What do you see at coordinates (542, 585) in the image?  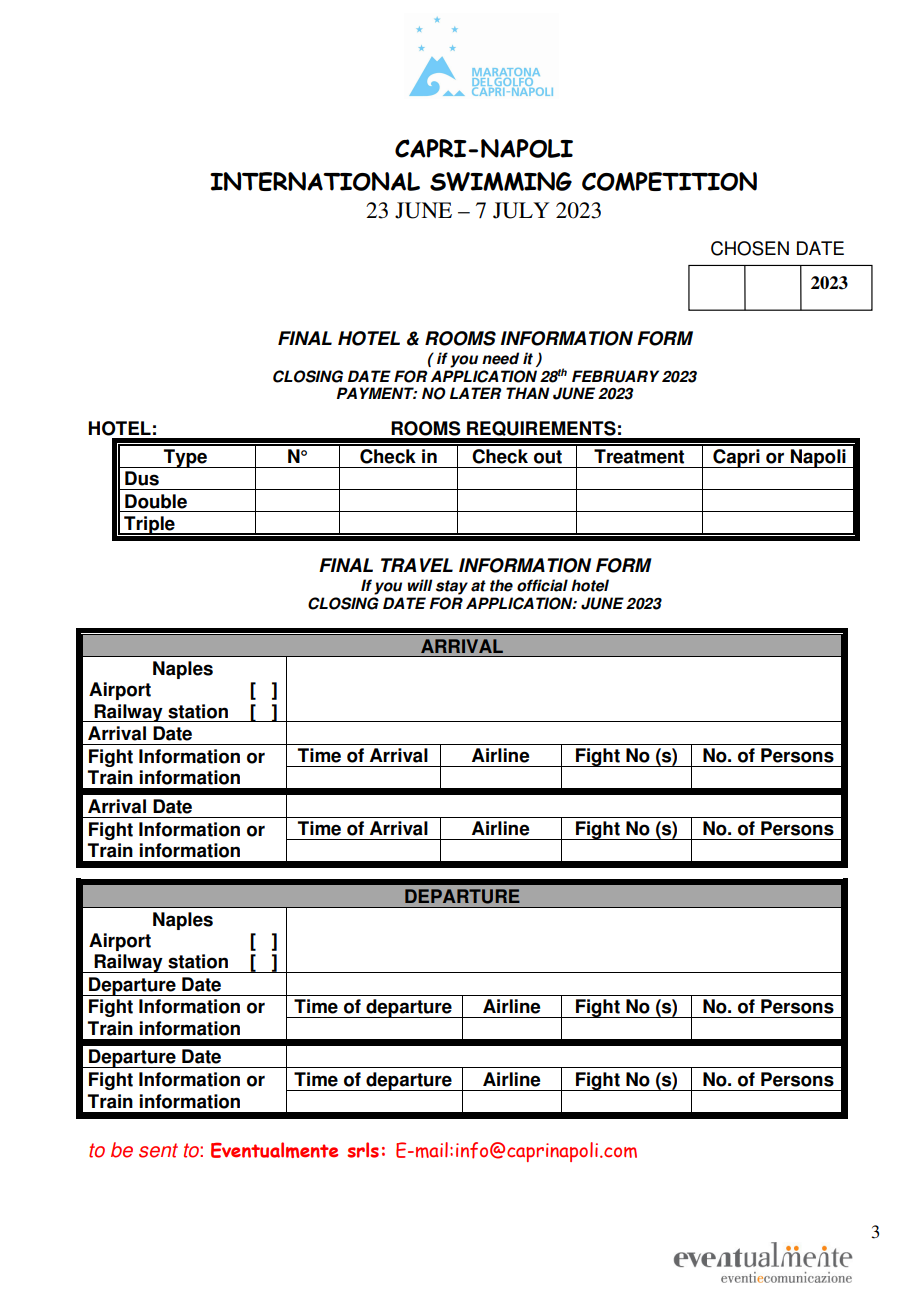 I see `official` at bounding box center [542, 585].
